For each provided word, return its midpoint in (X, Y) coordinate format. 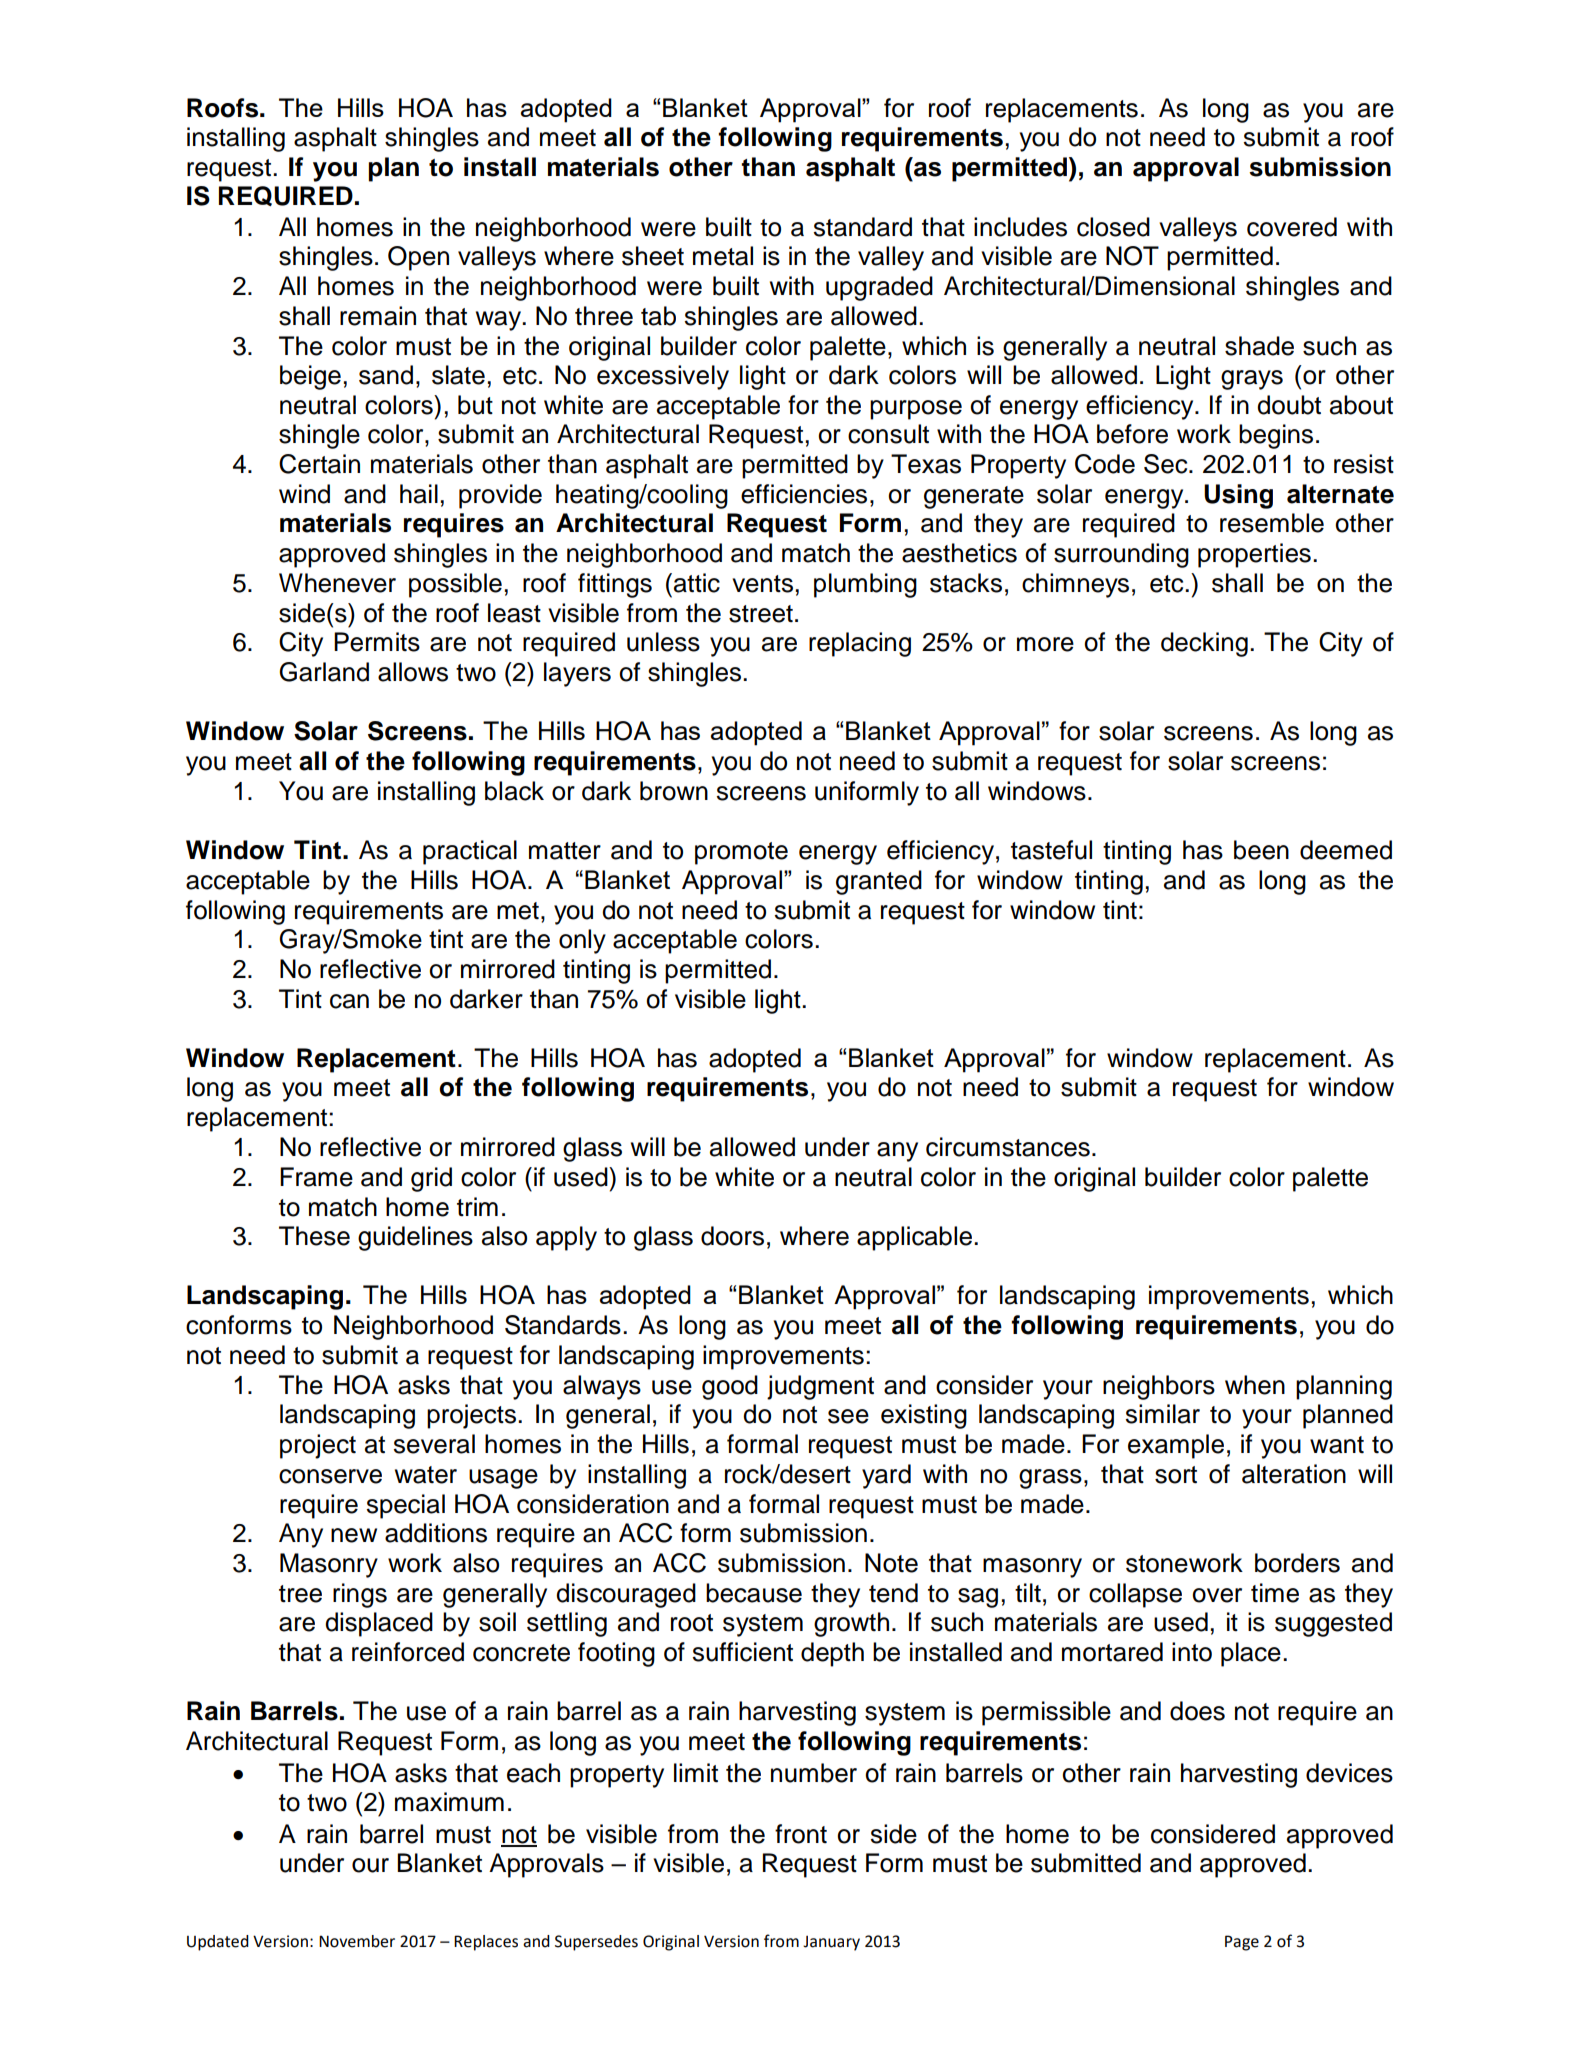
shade (1259, 346)
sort (1176, 1475)
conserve (330, 1476)
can (349, 1001)
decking (1204, 644)
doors (732, 1236)
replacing (860, 644)
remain (378, 316)
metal (723, 256)
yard (886, 1476)
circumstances (1008, 1147)
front (801, 1834)
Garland (324, 672)
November (357, 1941)
